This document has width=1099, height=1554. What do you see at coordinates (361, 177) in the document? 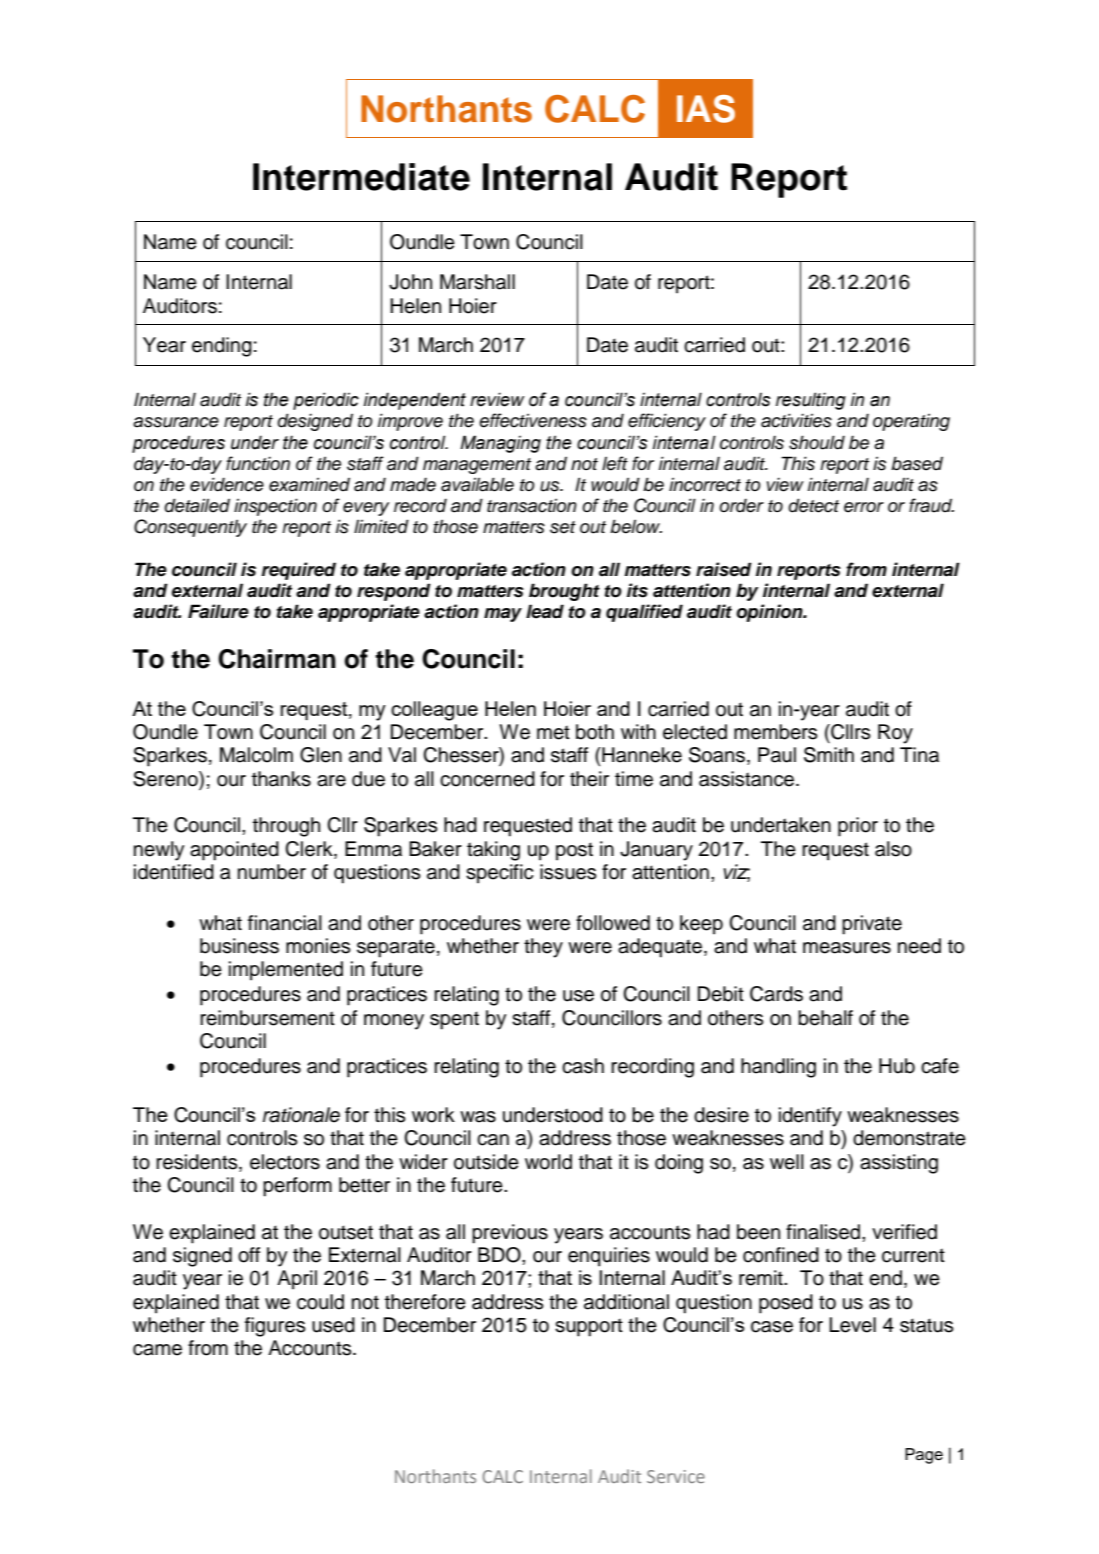
I see `Intermediate` at bounding box center [361, 177].
